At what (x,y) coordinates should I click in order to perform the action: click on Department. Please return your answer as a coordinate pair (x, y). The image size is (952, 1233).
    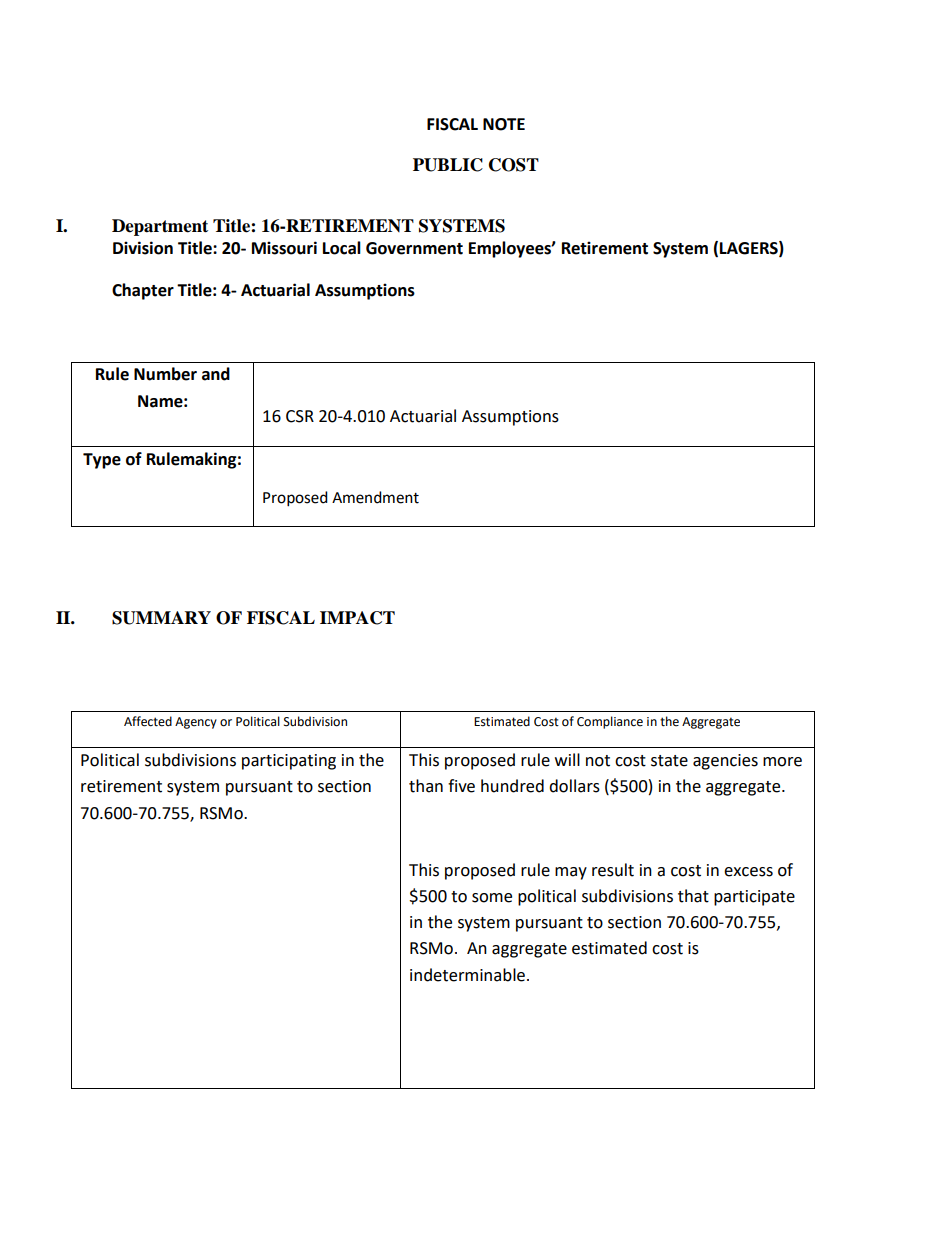
    Looking at the image, I should click on (160, 227).
